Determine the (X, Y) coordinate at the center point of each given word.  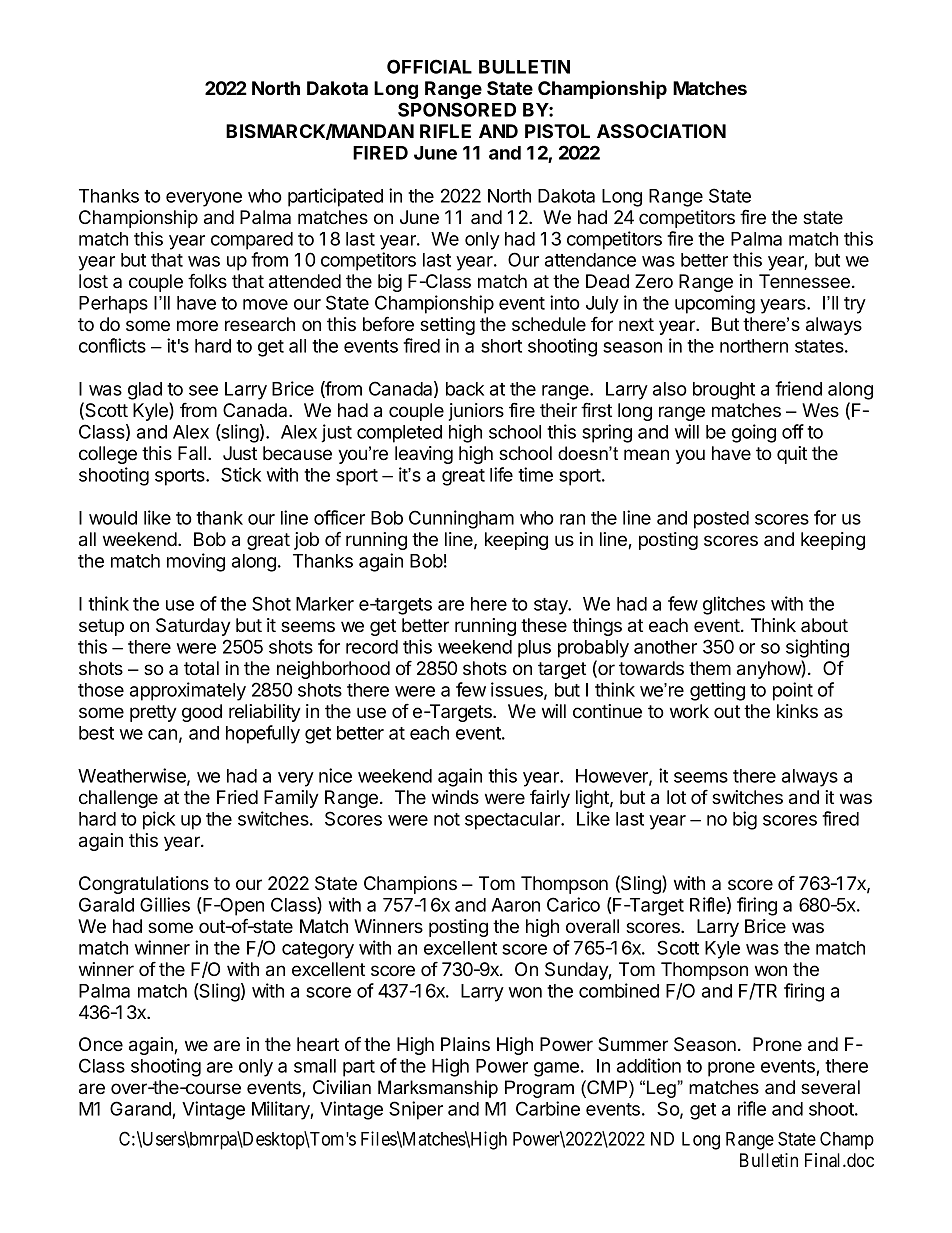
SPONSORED (457, 109)
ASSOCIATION (661, 131)
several (830, 1087)
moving (196, 562)
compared (252, 241)
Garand (140, 1108)
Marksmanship (438, 1089)
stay (552, 606)
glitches (734, 605)
